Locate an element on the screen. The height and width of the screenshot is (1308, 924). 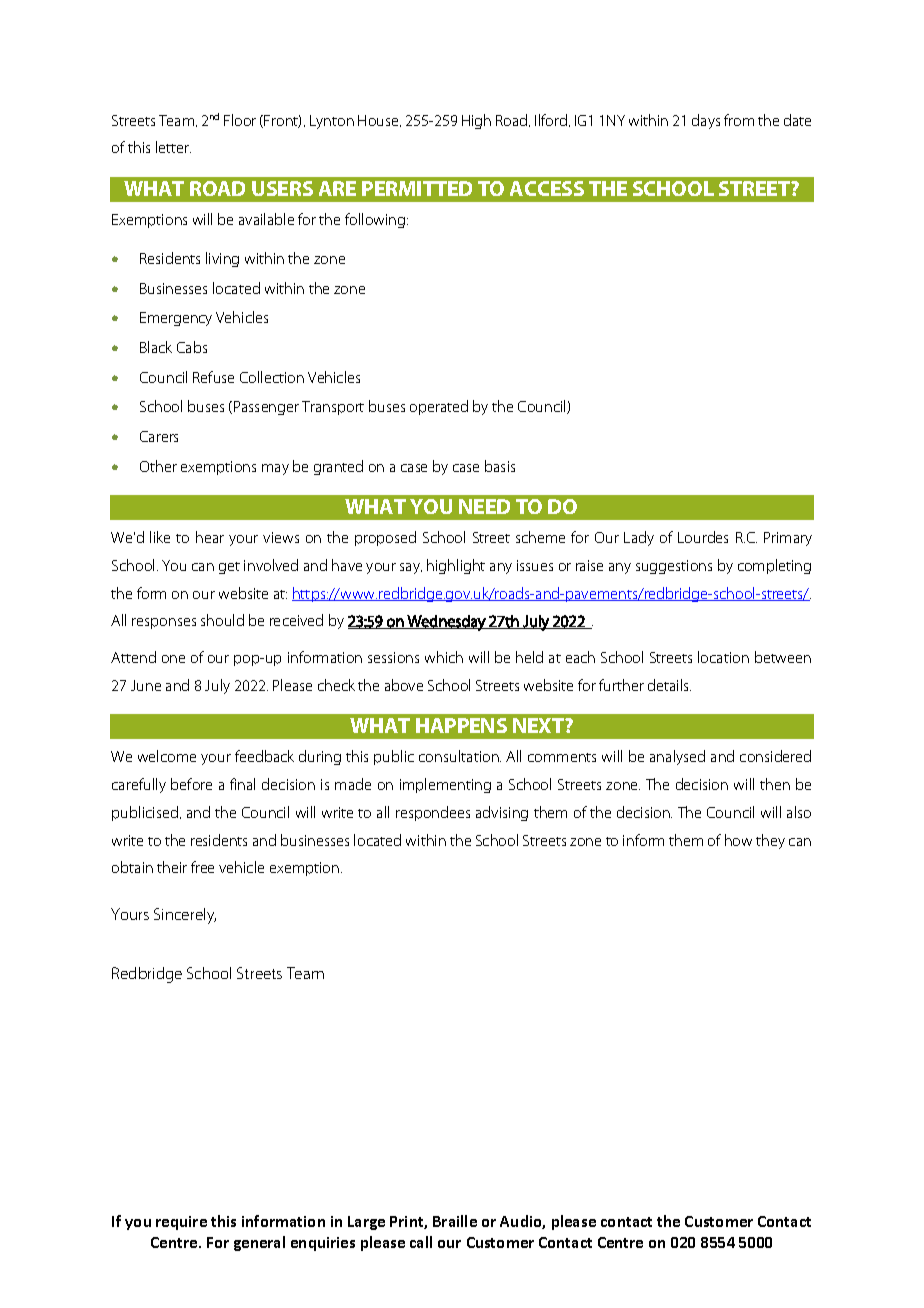
location is located at coordinates (723, 657).
